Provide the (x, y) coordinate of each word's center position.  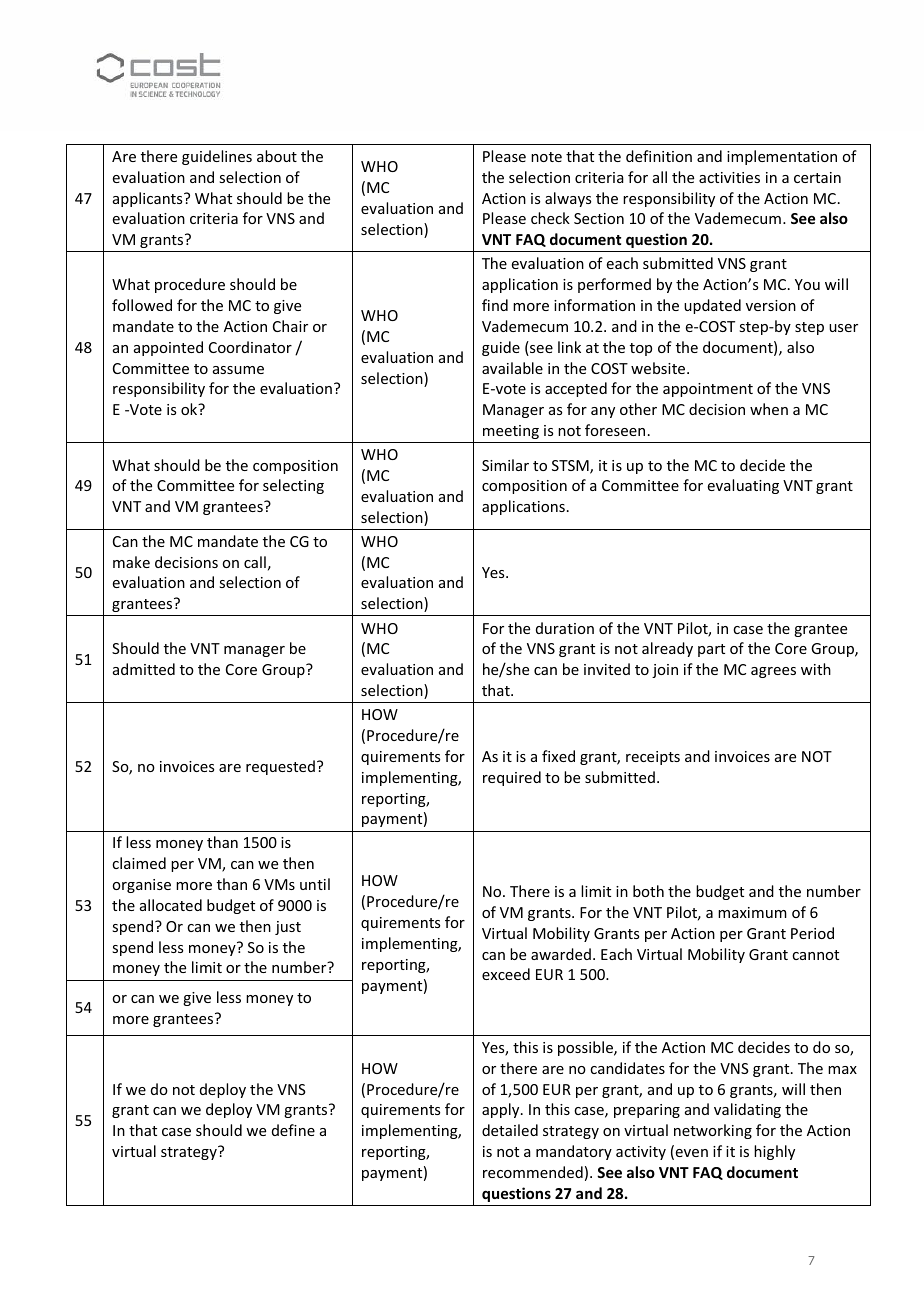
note (546, 157)
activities (729, 177)
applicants (149, 199)
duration (565, 628)
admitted (144, 669)
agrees (773, 672)
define (293, 1130)
